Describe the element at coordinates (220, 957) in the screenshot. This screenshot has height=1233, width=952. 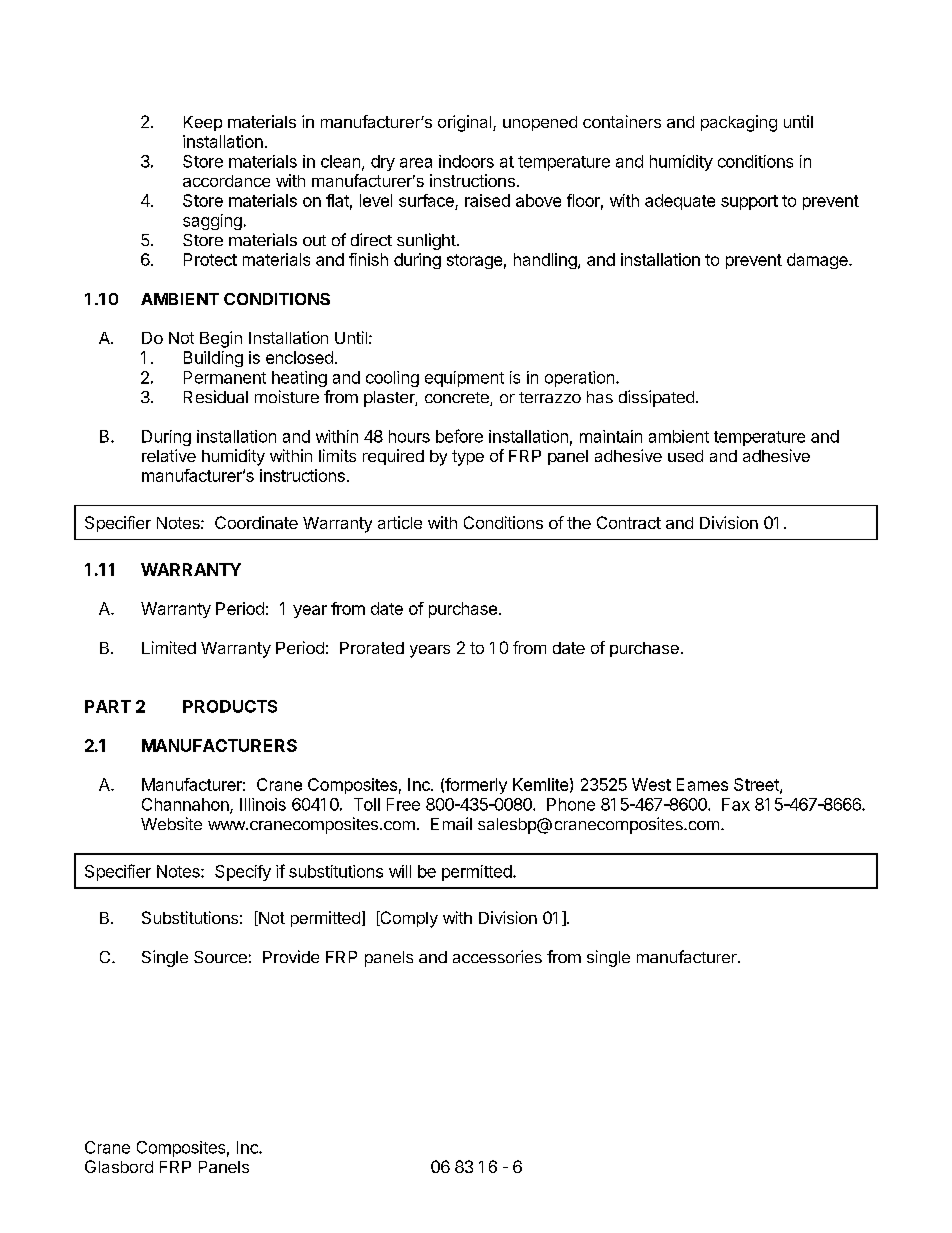
I see `Source` at that location.
